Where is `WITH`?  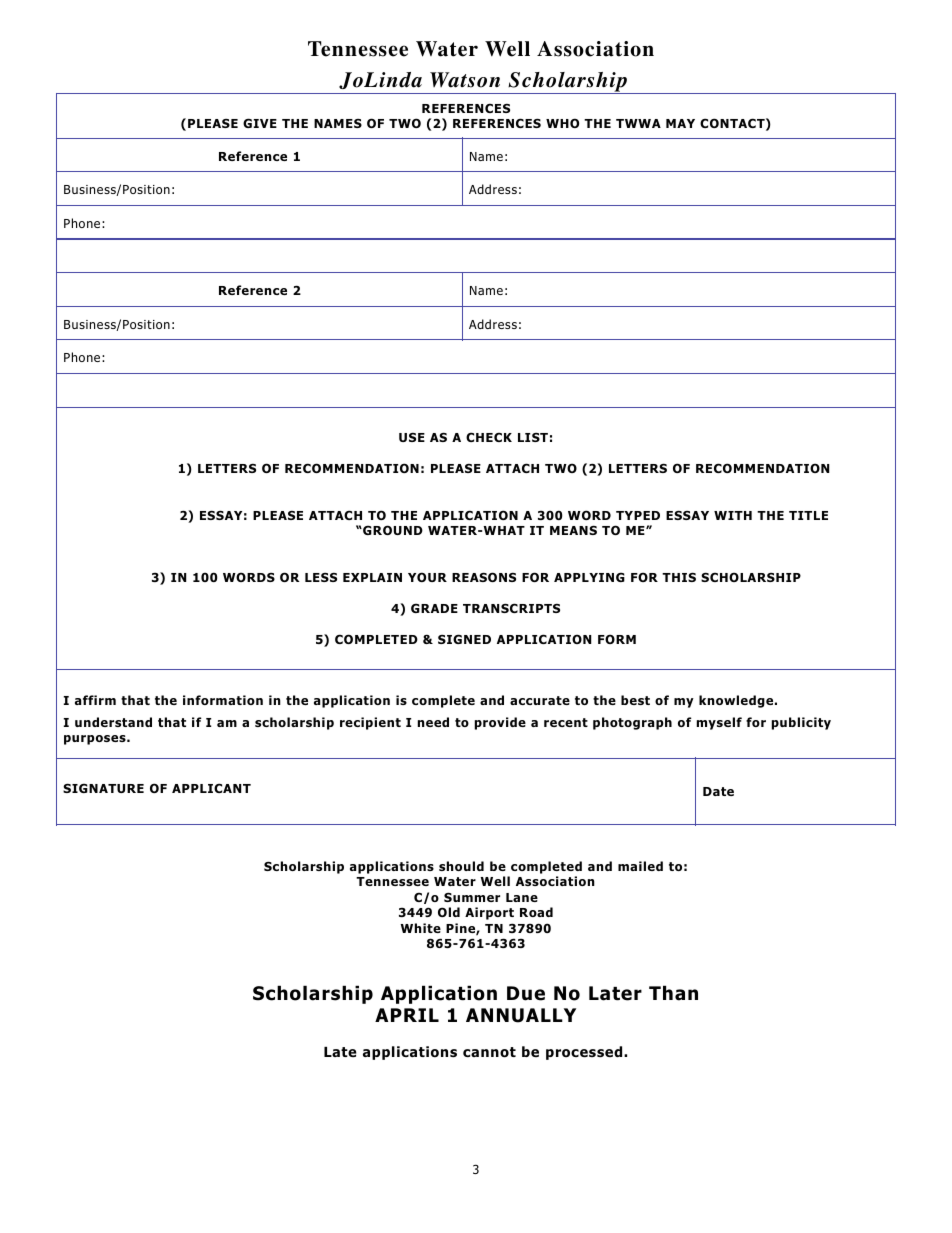
WITH is located at coordinates (733, 515).
